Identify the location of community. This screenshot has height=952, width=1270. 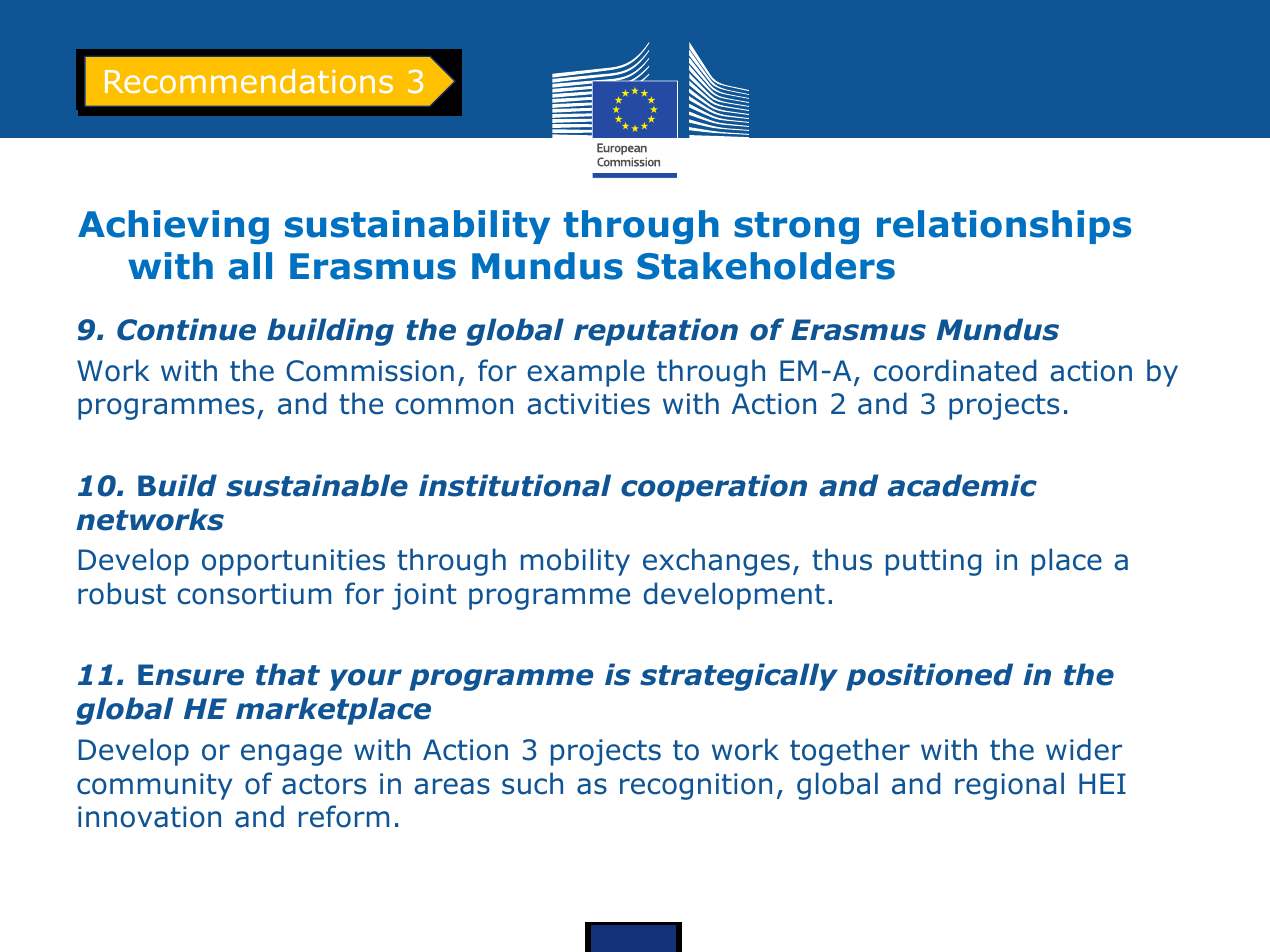
(154, 786).
